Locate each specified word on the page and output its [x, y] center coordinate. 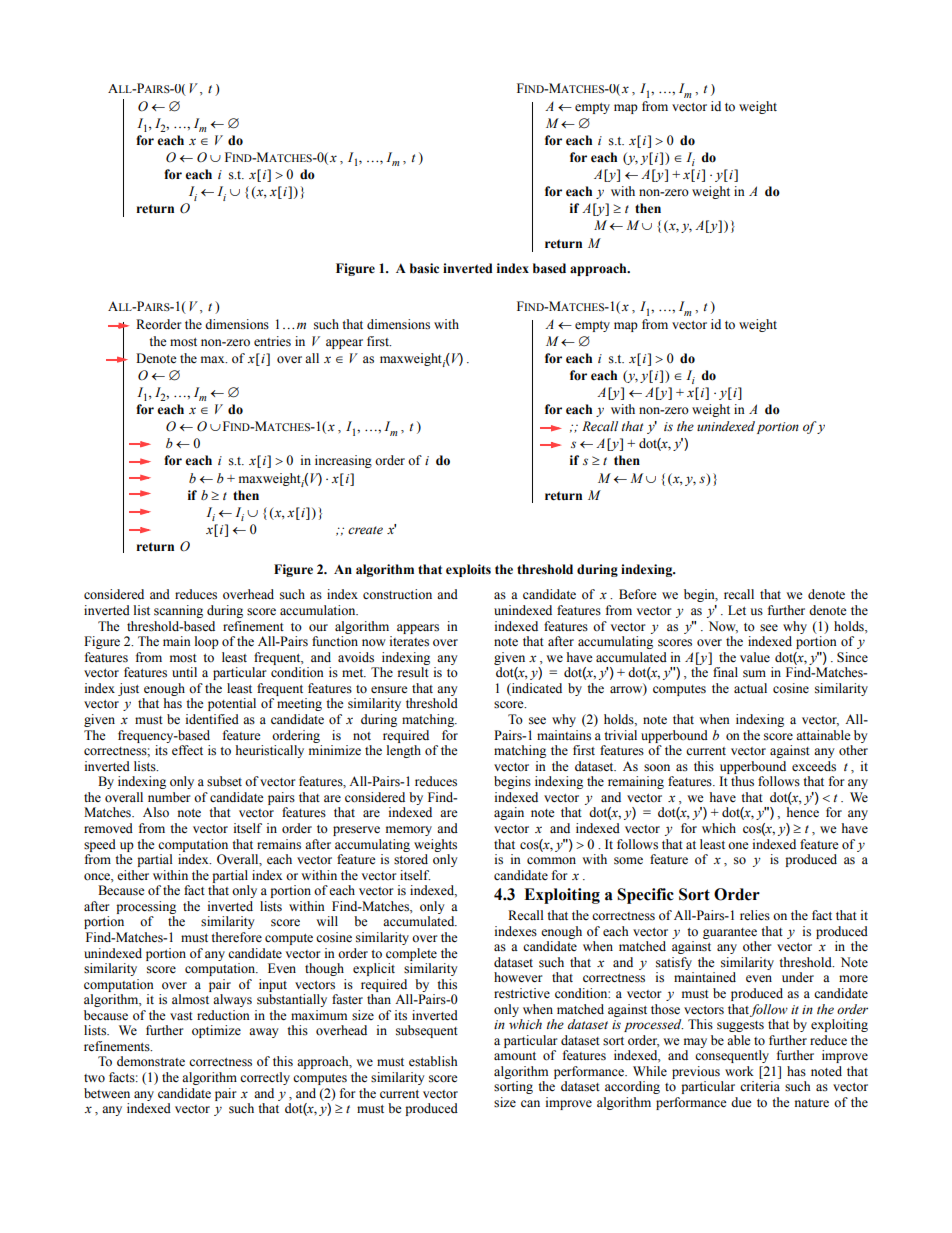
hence [803, 812]
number [169, 797]
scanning [178, 611]
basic [424, 268]
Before [638, 594]
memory [409, 831]
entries [272, 341]
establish [433, 1061]
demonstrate [151, 1061]
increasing [343, 461]
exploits [468, 570]
